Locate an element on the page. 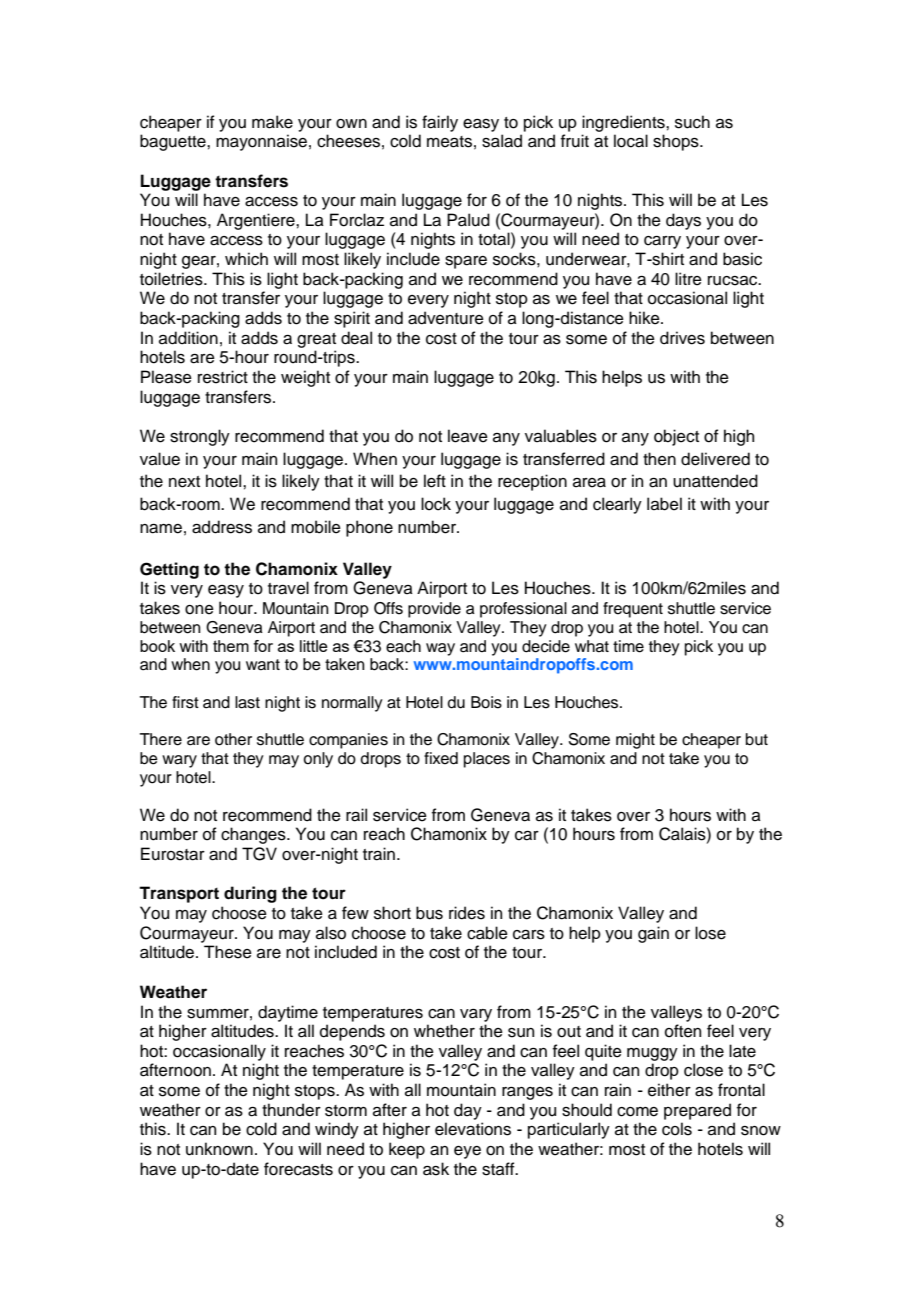  fairly is located at coordinates (440, 123).
